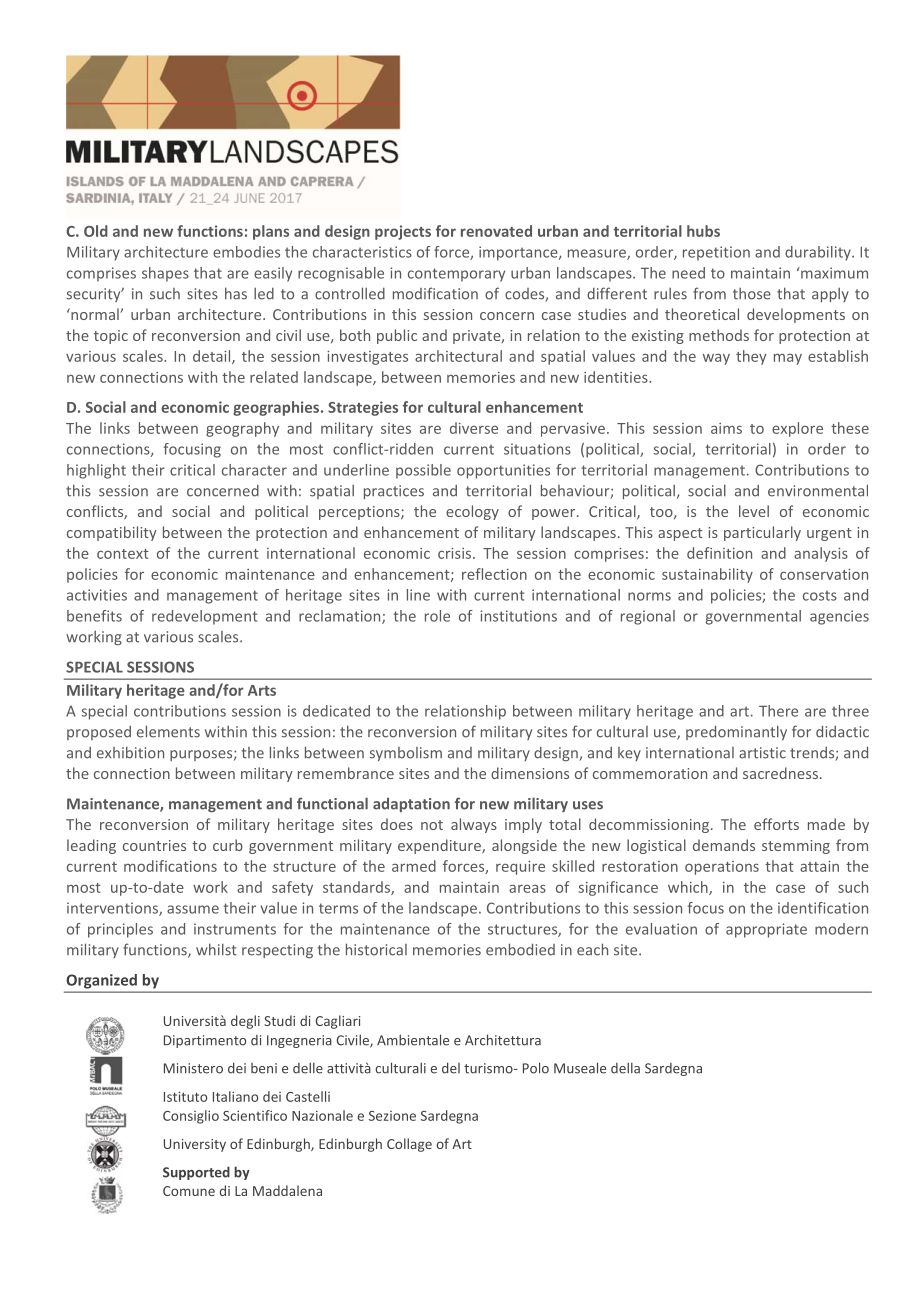  Describe the element at coordinates (165, 274) in the screenshot. I see `shapes` at that location.
